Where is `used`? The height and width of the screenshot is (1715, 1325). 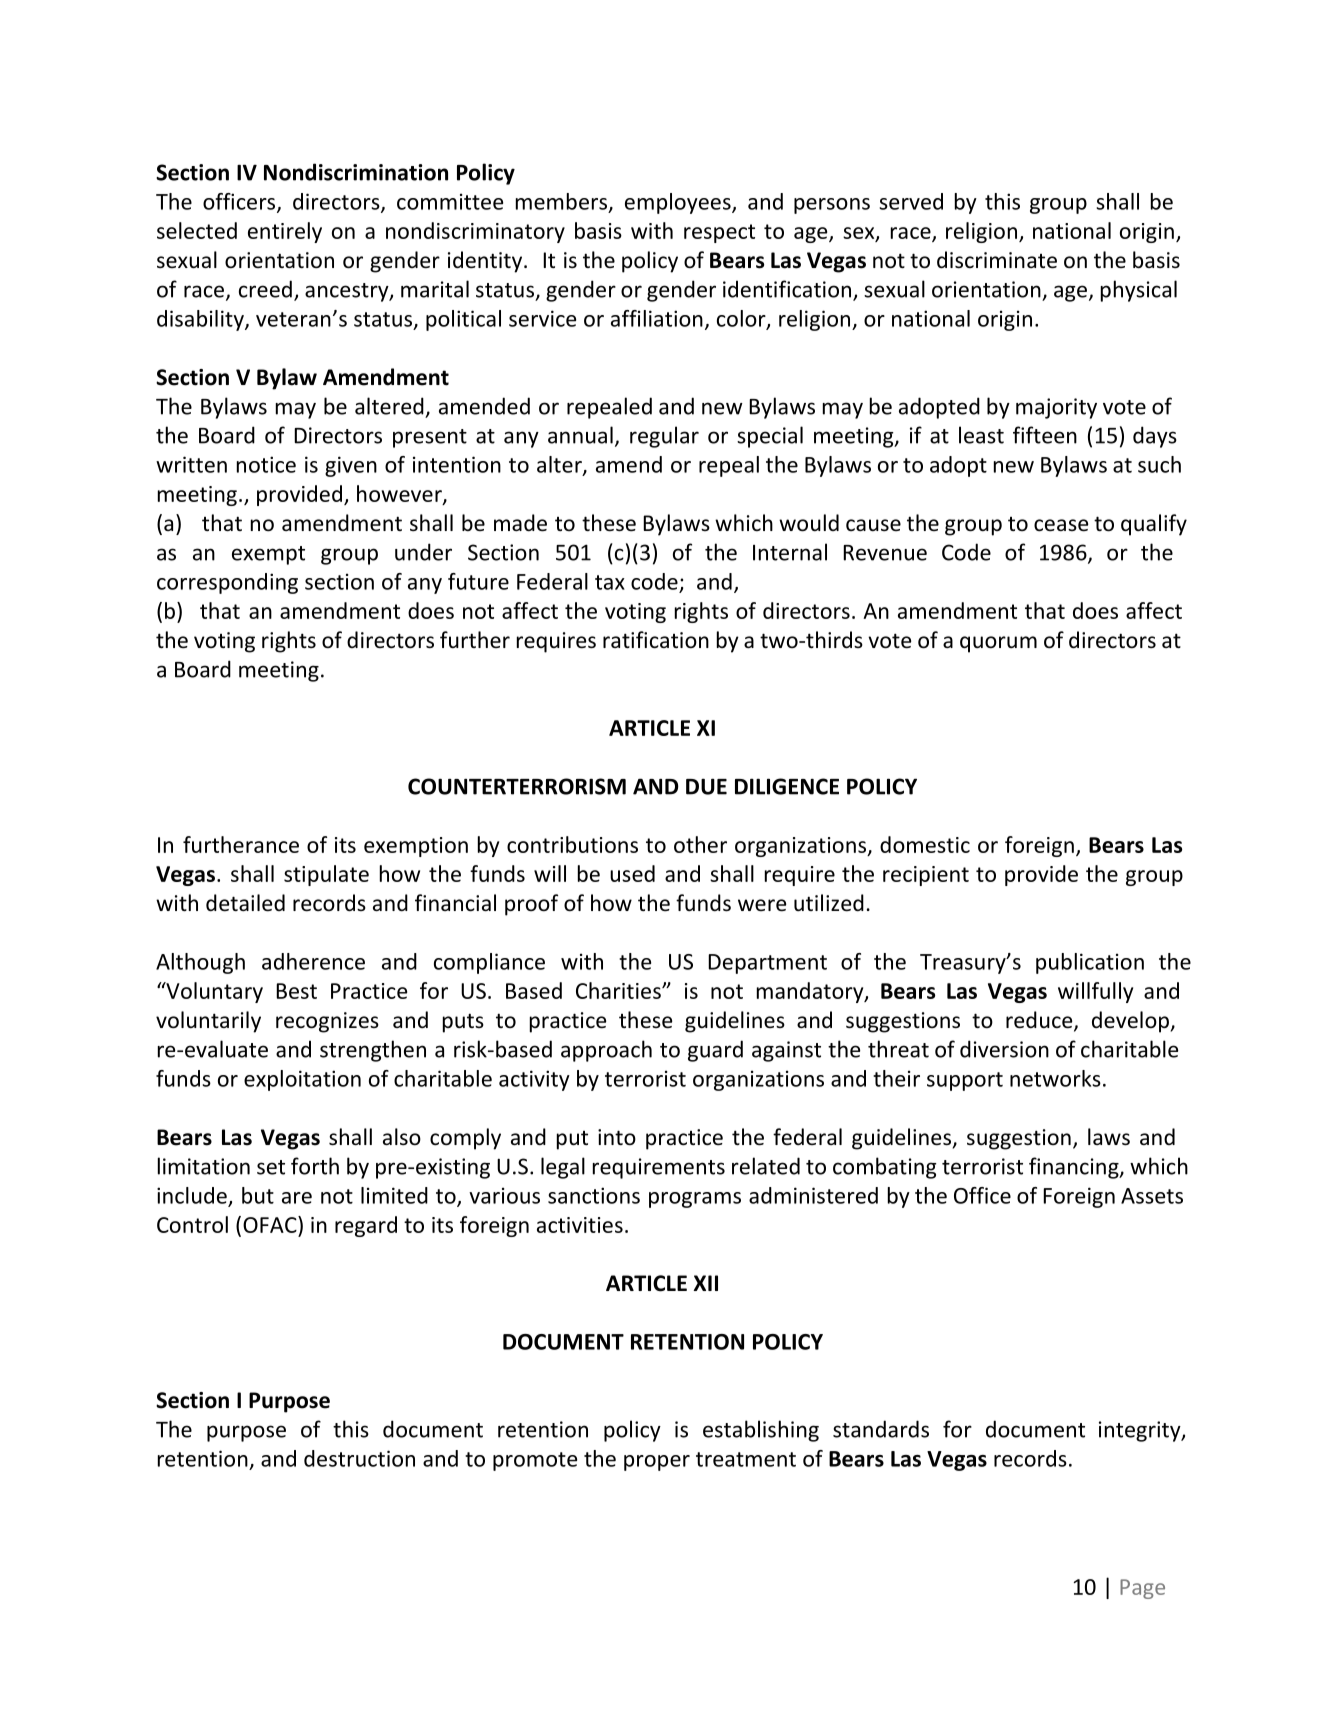
used is located at coordinates (632, 873).
